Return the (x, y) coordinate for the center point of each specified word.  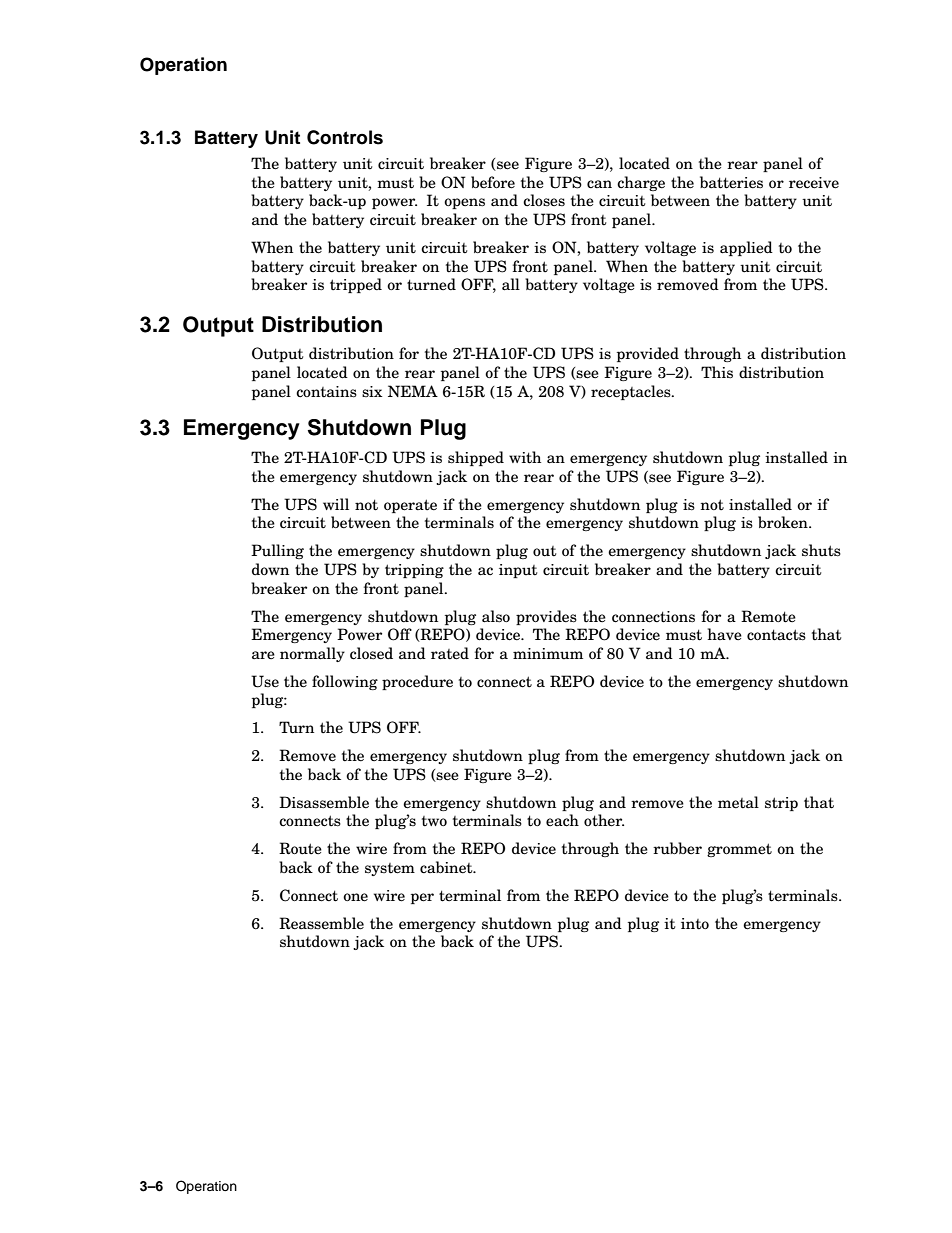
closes (544, 200)
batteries (731, 182)
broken (784, 522)
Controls (345, 137)
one (355, 897)
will (336, 504)
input (518, 571)
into (695, 924)
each (562, 820)
